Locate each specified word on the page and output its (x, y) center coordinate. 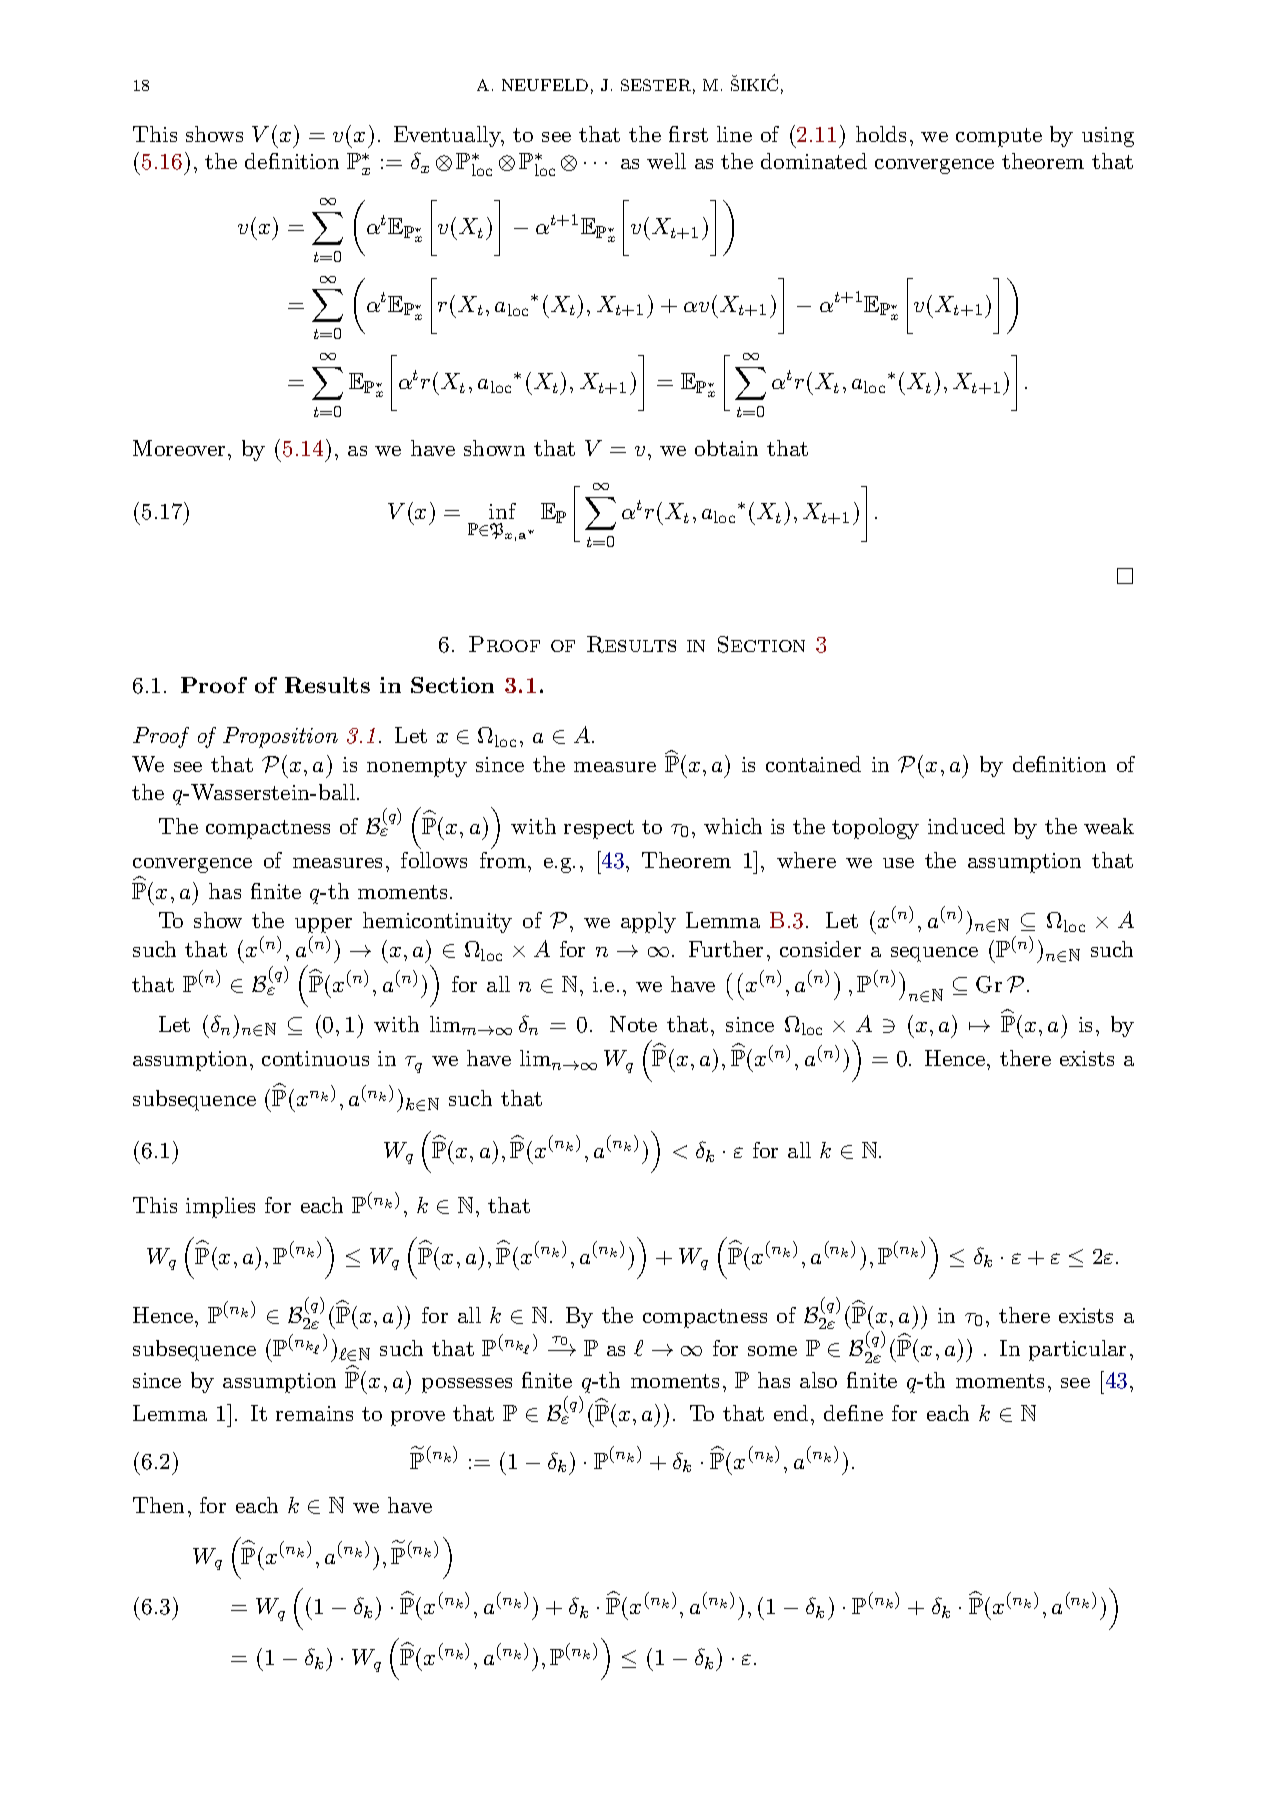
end (791, 1413)
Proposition (280, 737)
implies (220, 1207)
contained (813, 764)
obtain (726, 448)
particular (1077, 1350)
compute (999, 137)
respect (599, 829)
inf (502, 511)
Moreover (179, 448)
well (666, 161)
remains (314, 1413)
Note (633, 1024)
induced (966, 826)
